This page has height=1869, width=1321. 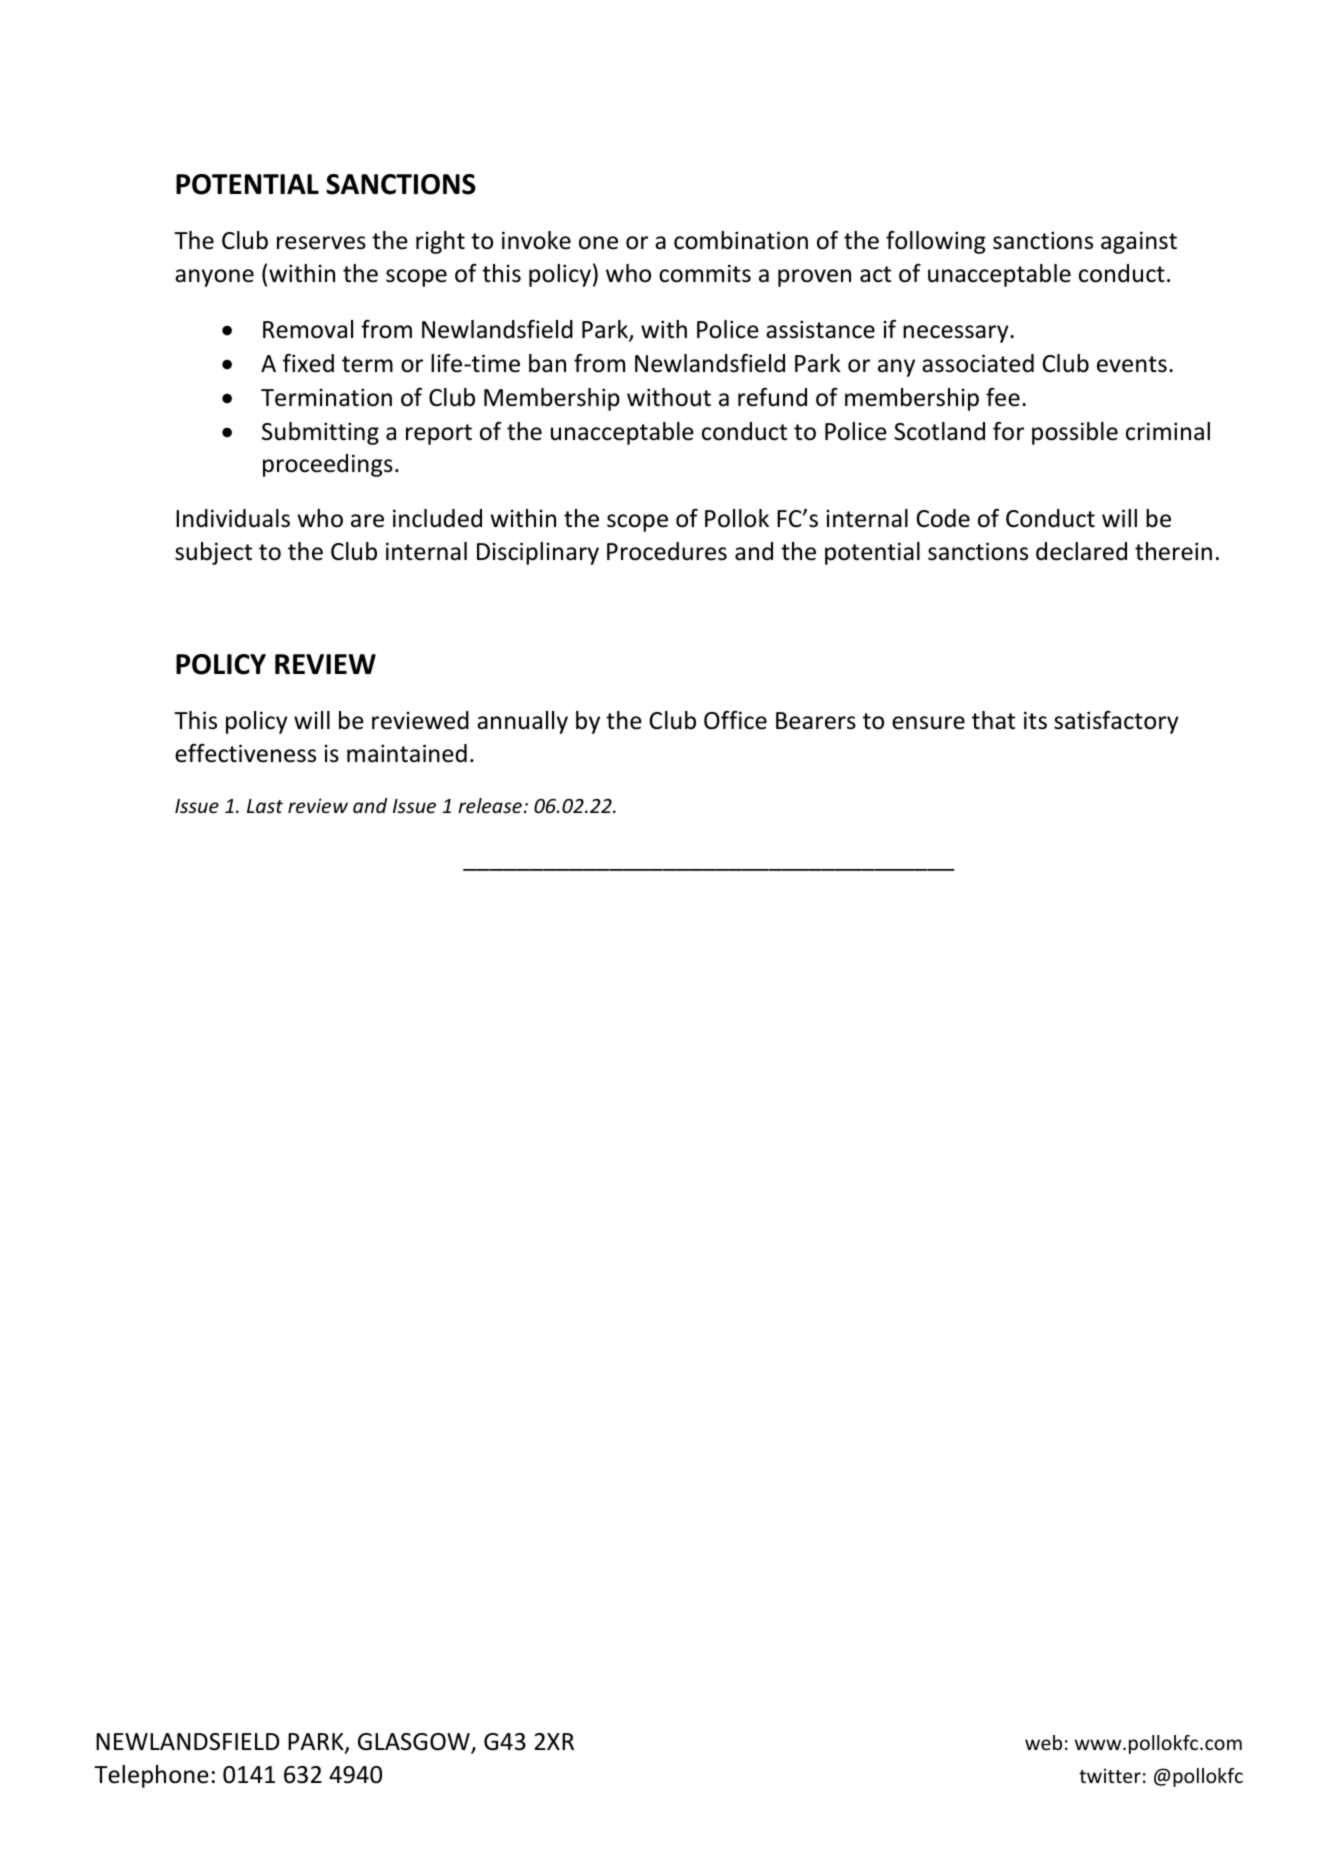 What do you see at coordinates (705, 273) in the page?
I see `commits` at bounding box center [705, 273].
